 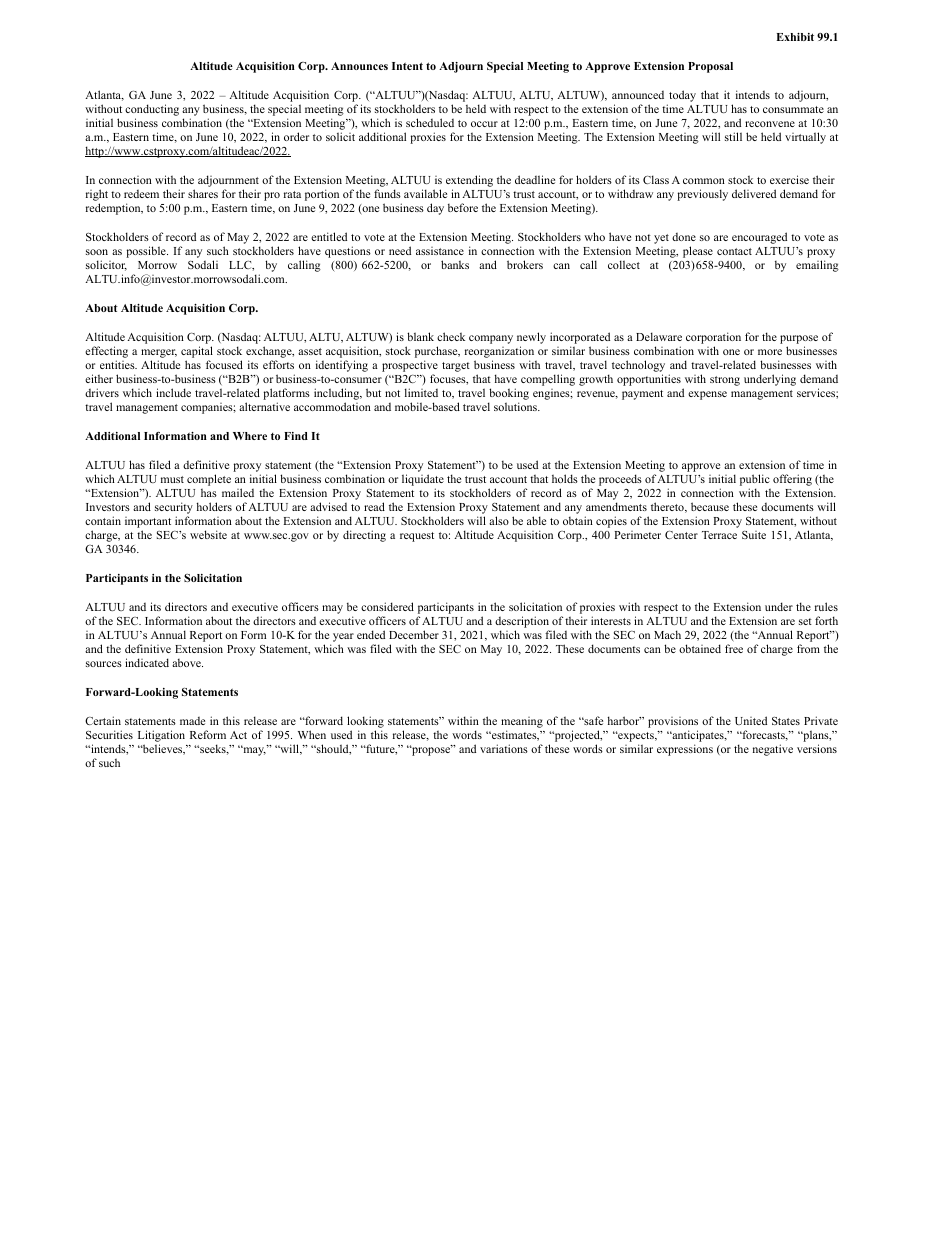 What do you see at coordinates (192, 721) in the screenshot?
I see `made` at bounding box center [192, 721].
